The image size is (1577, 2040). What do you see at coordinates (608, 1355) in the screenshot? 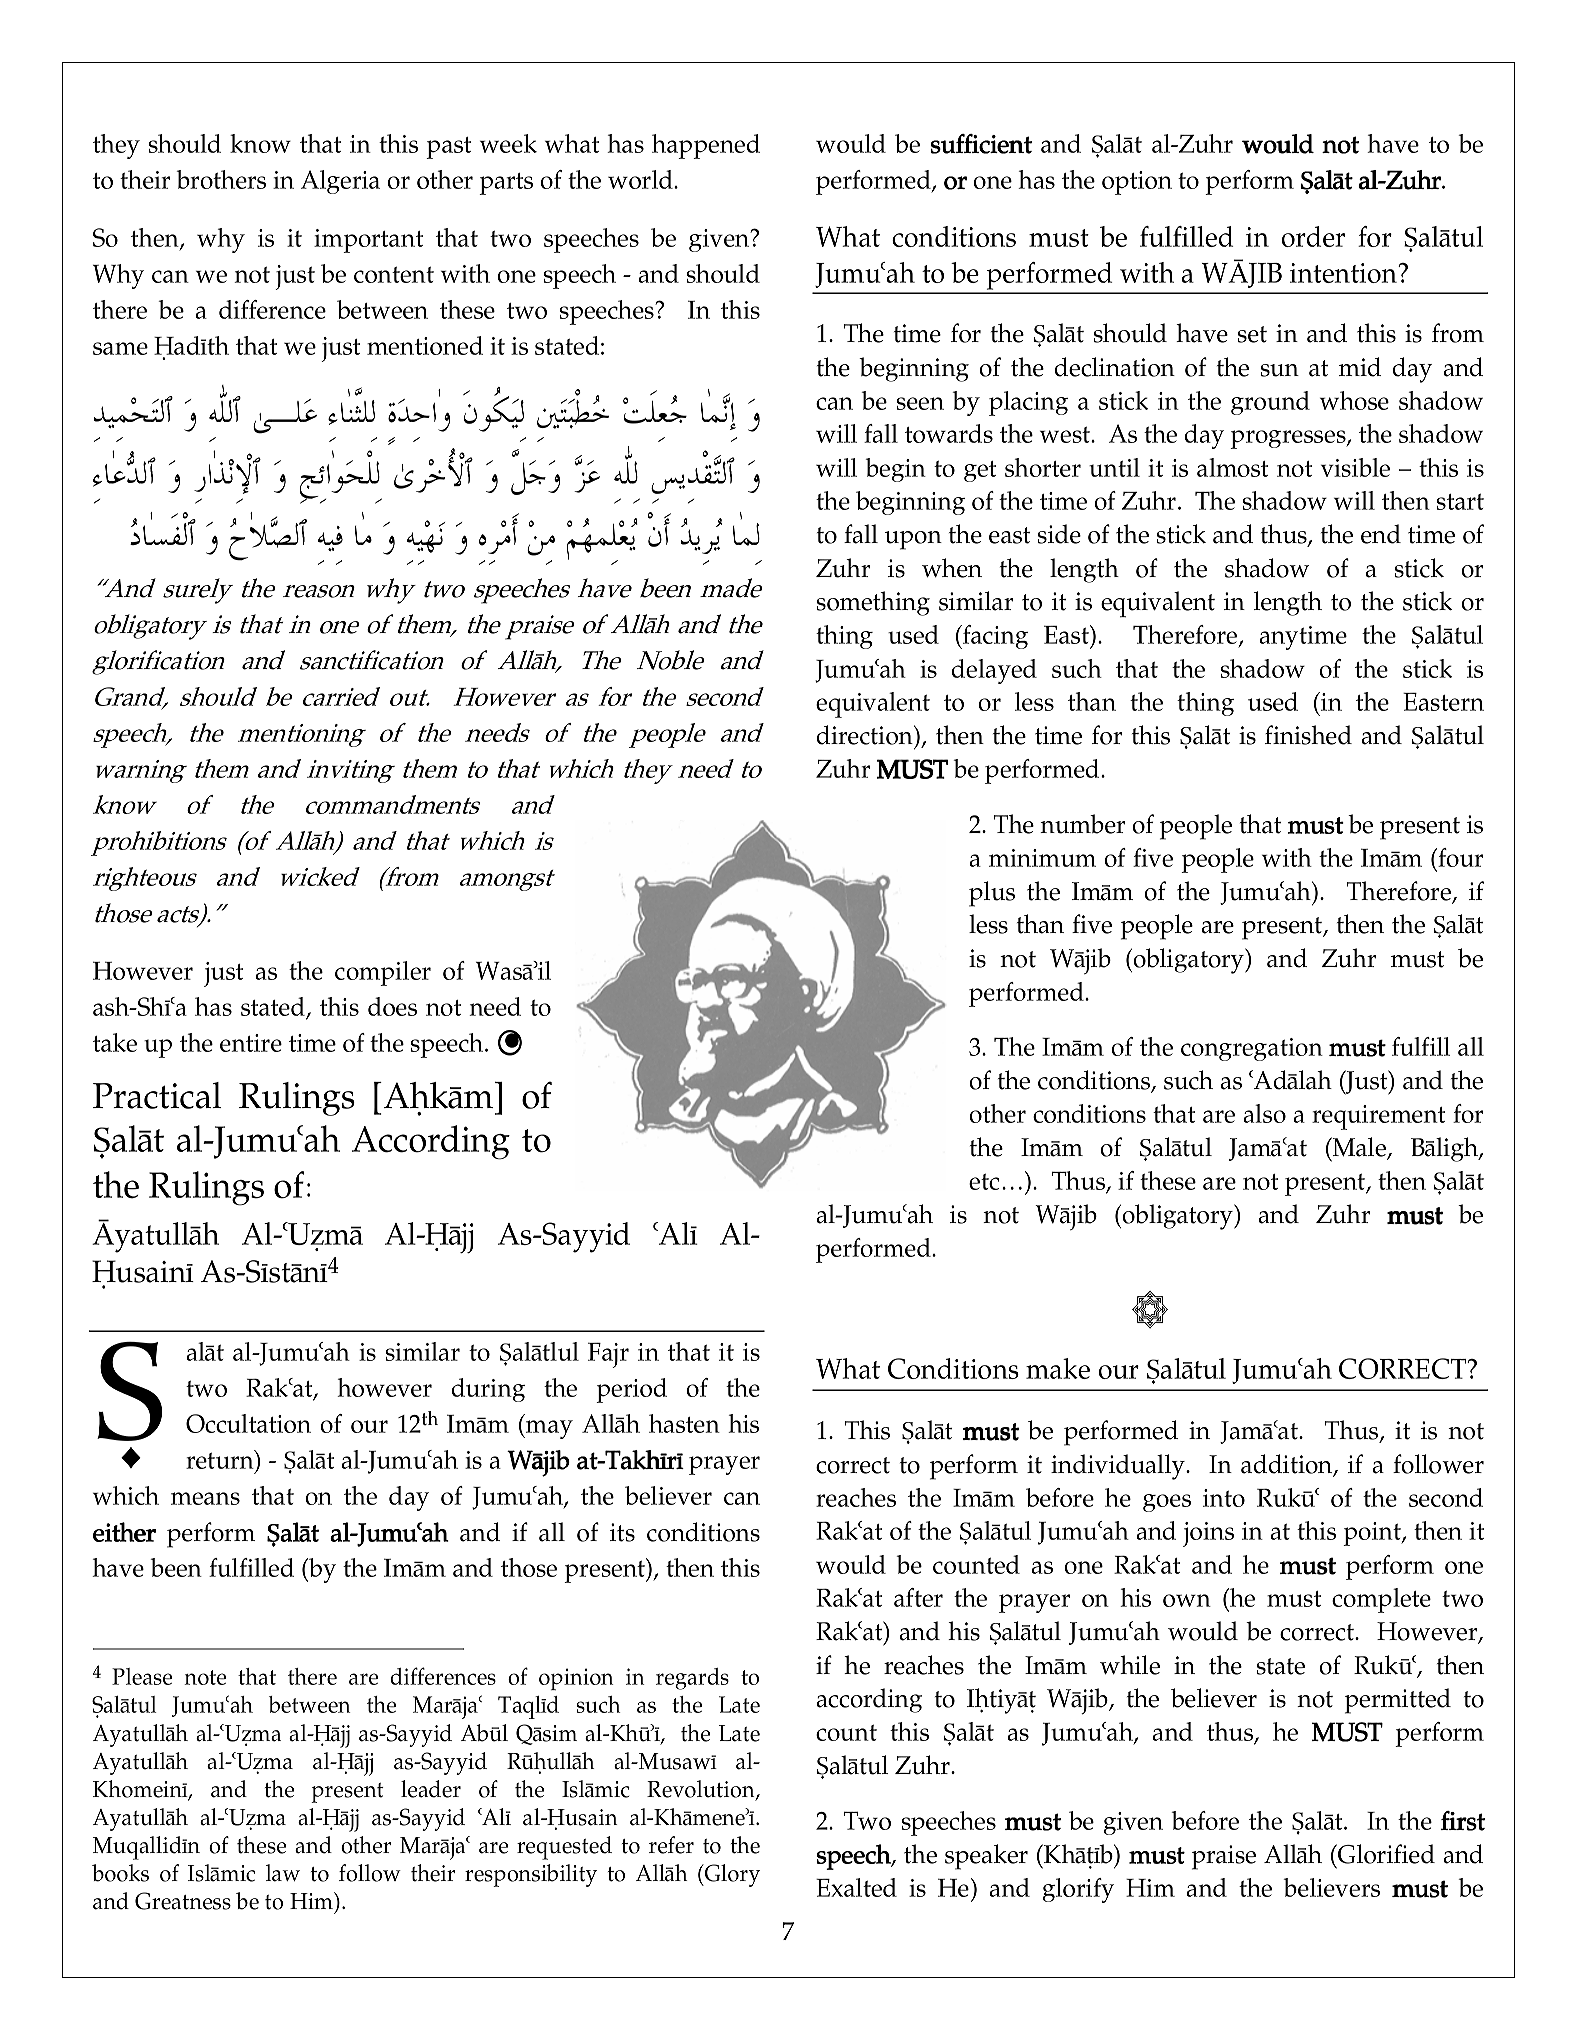
I see `Fajr` at bounding box center [608, 1355].
